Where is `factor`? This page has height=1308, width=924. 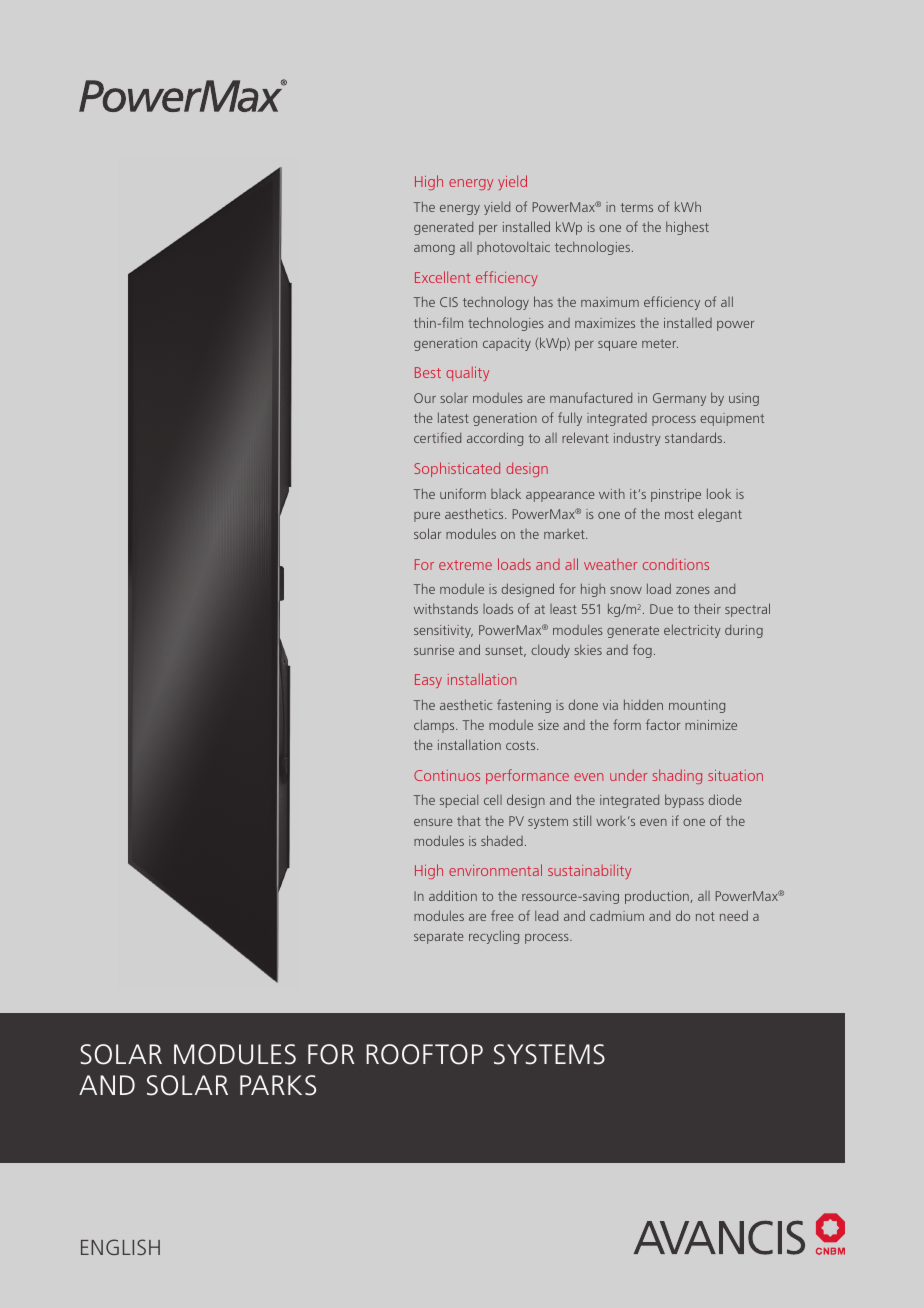
factor is located at coordinates (663, 724).
